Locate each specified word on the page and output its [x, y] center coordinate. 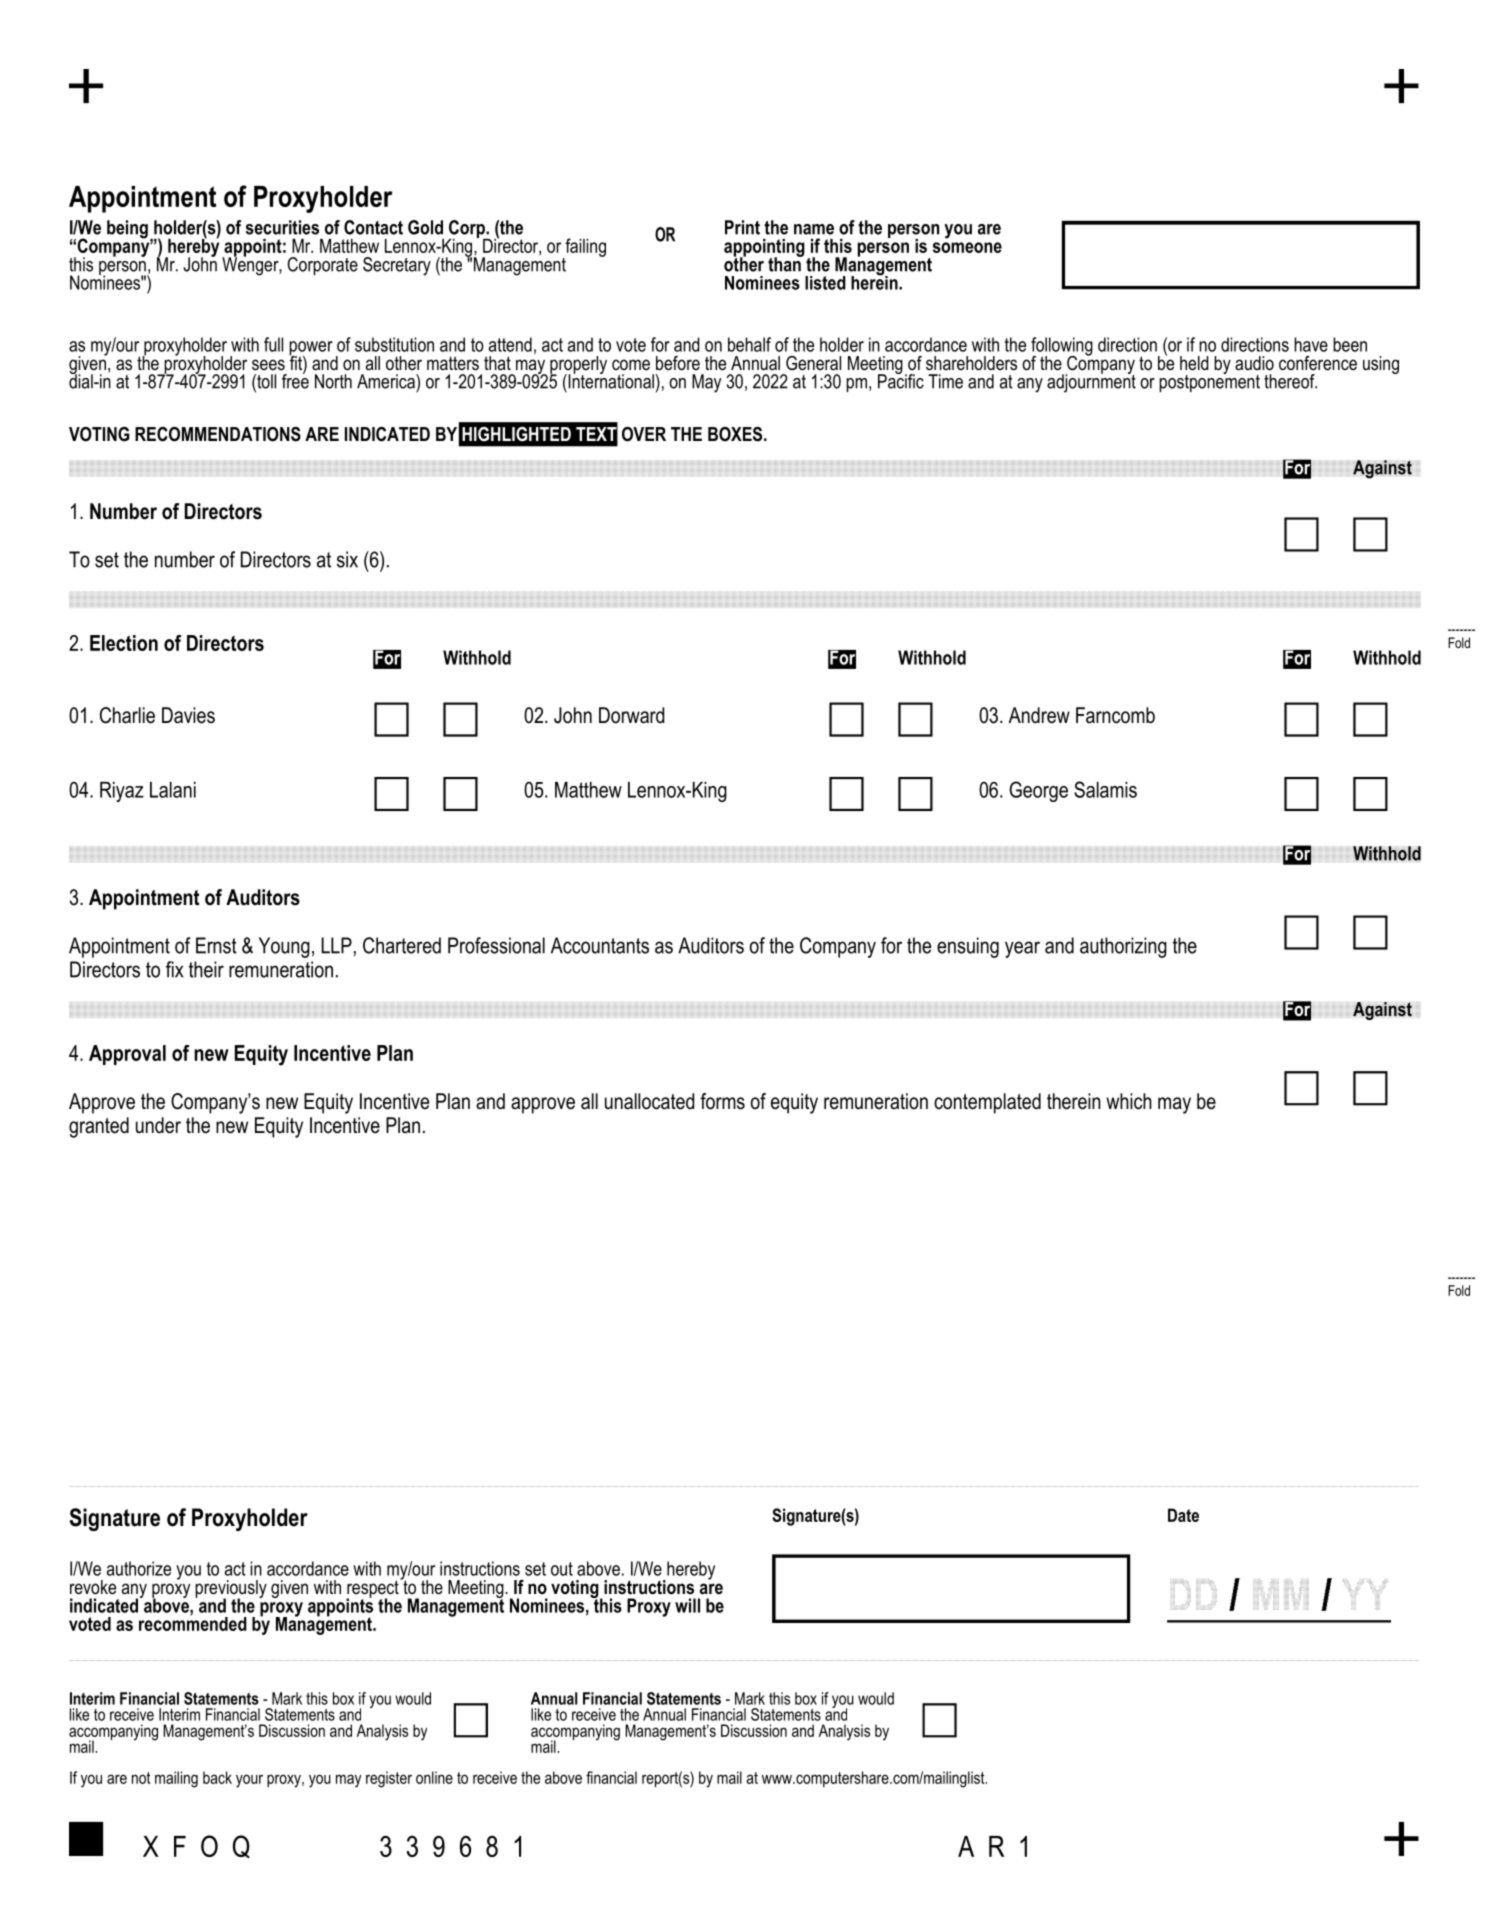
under [158, 1125]
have [1311, 344]
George [1038, 791]
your [249, 1781]
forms [722, 1101]
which [1129, 1101]
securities [282, 227]
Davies [188, 715]
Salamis [1105, 789]
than [785, 263]
